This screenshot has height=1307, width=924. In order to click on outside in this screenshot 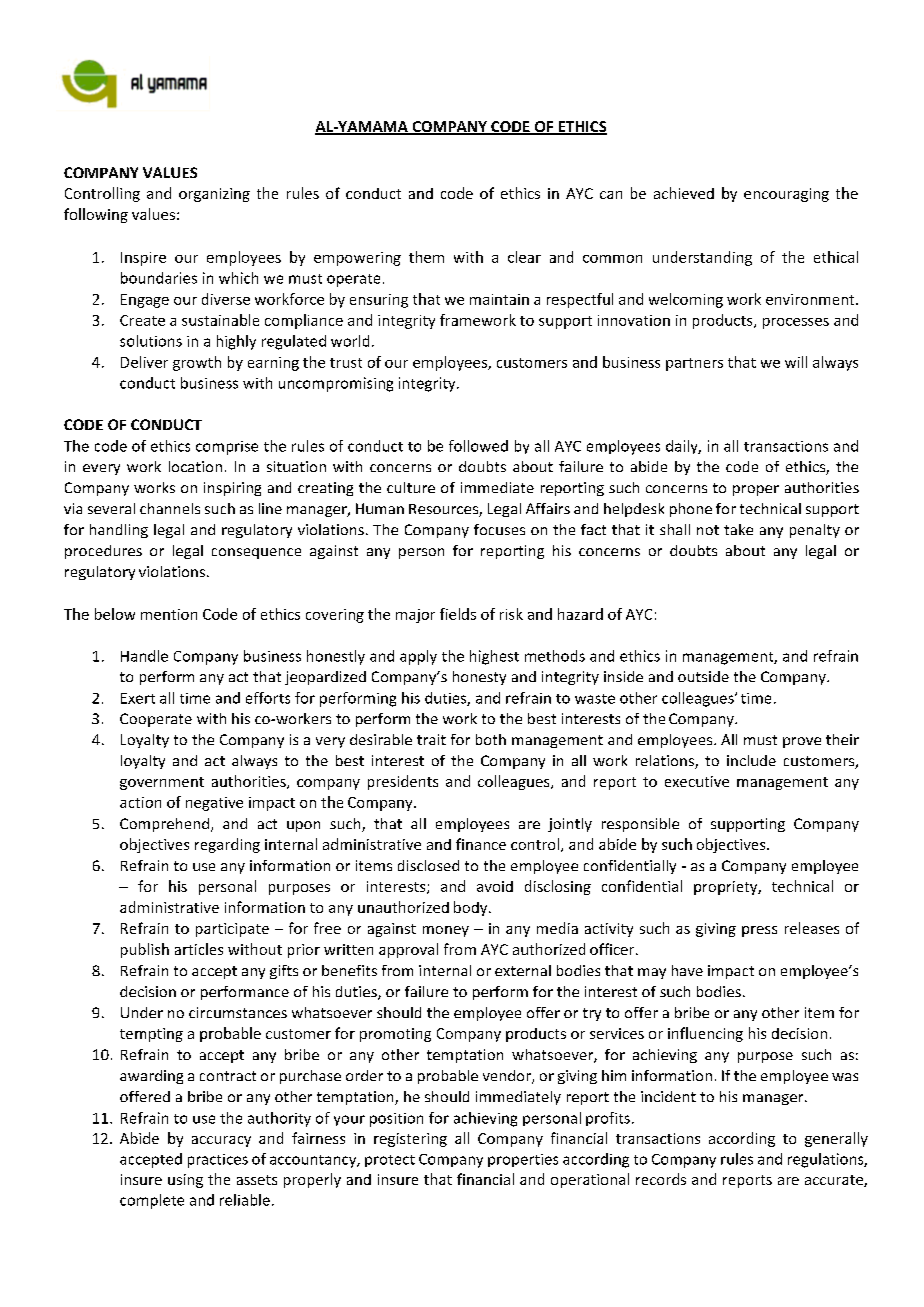, I will do `click(703, 676)`.
